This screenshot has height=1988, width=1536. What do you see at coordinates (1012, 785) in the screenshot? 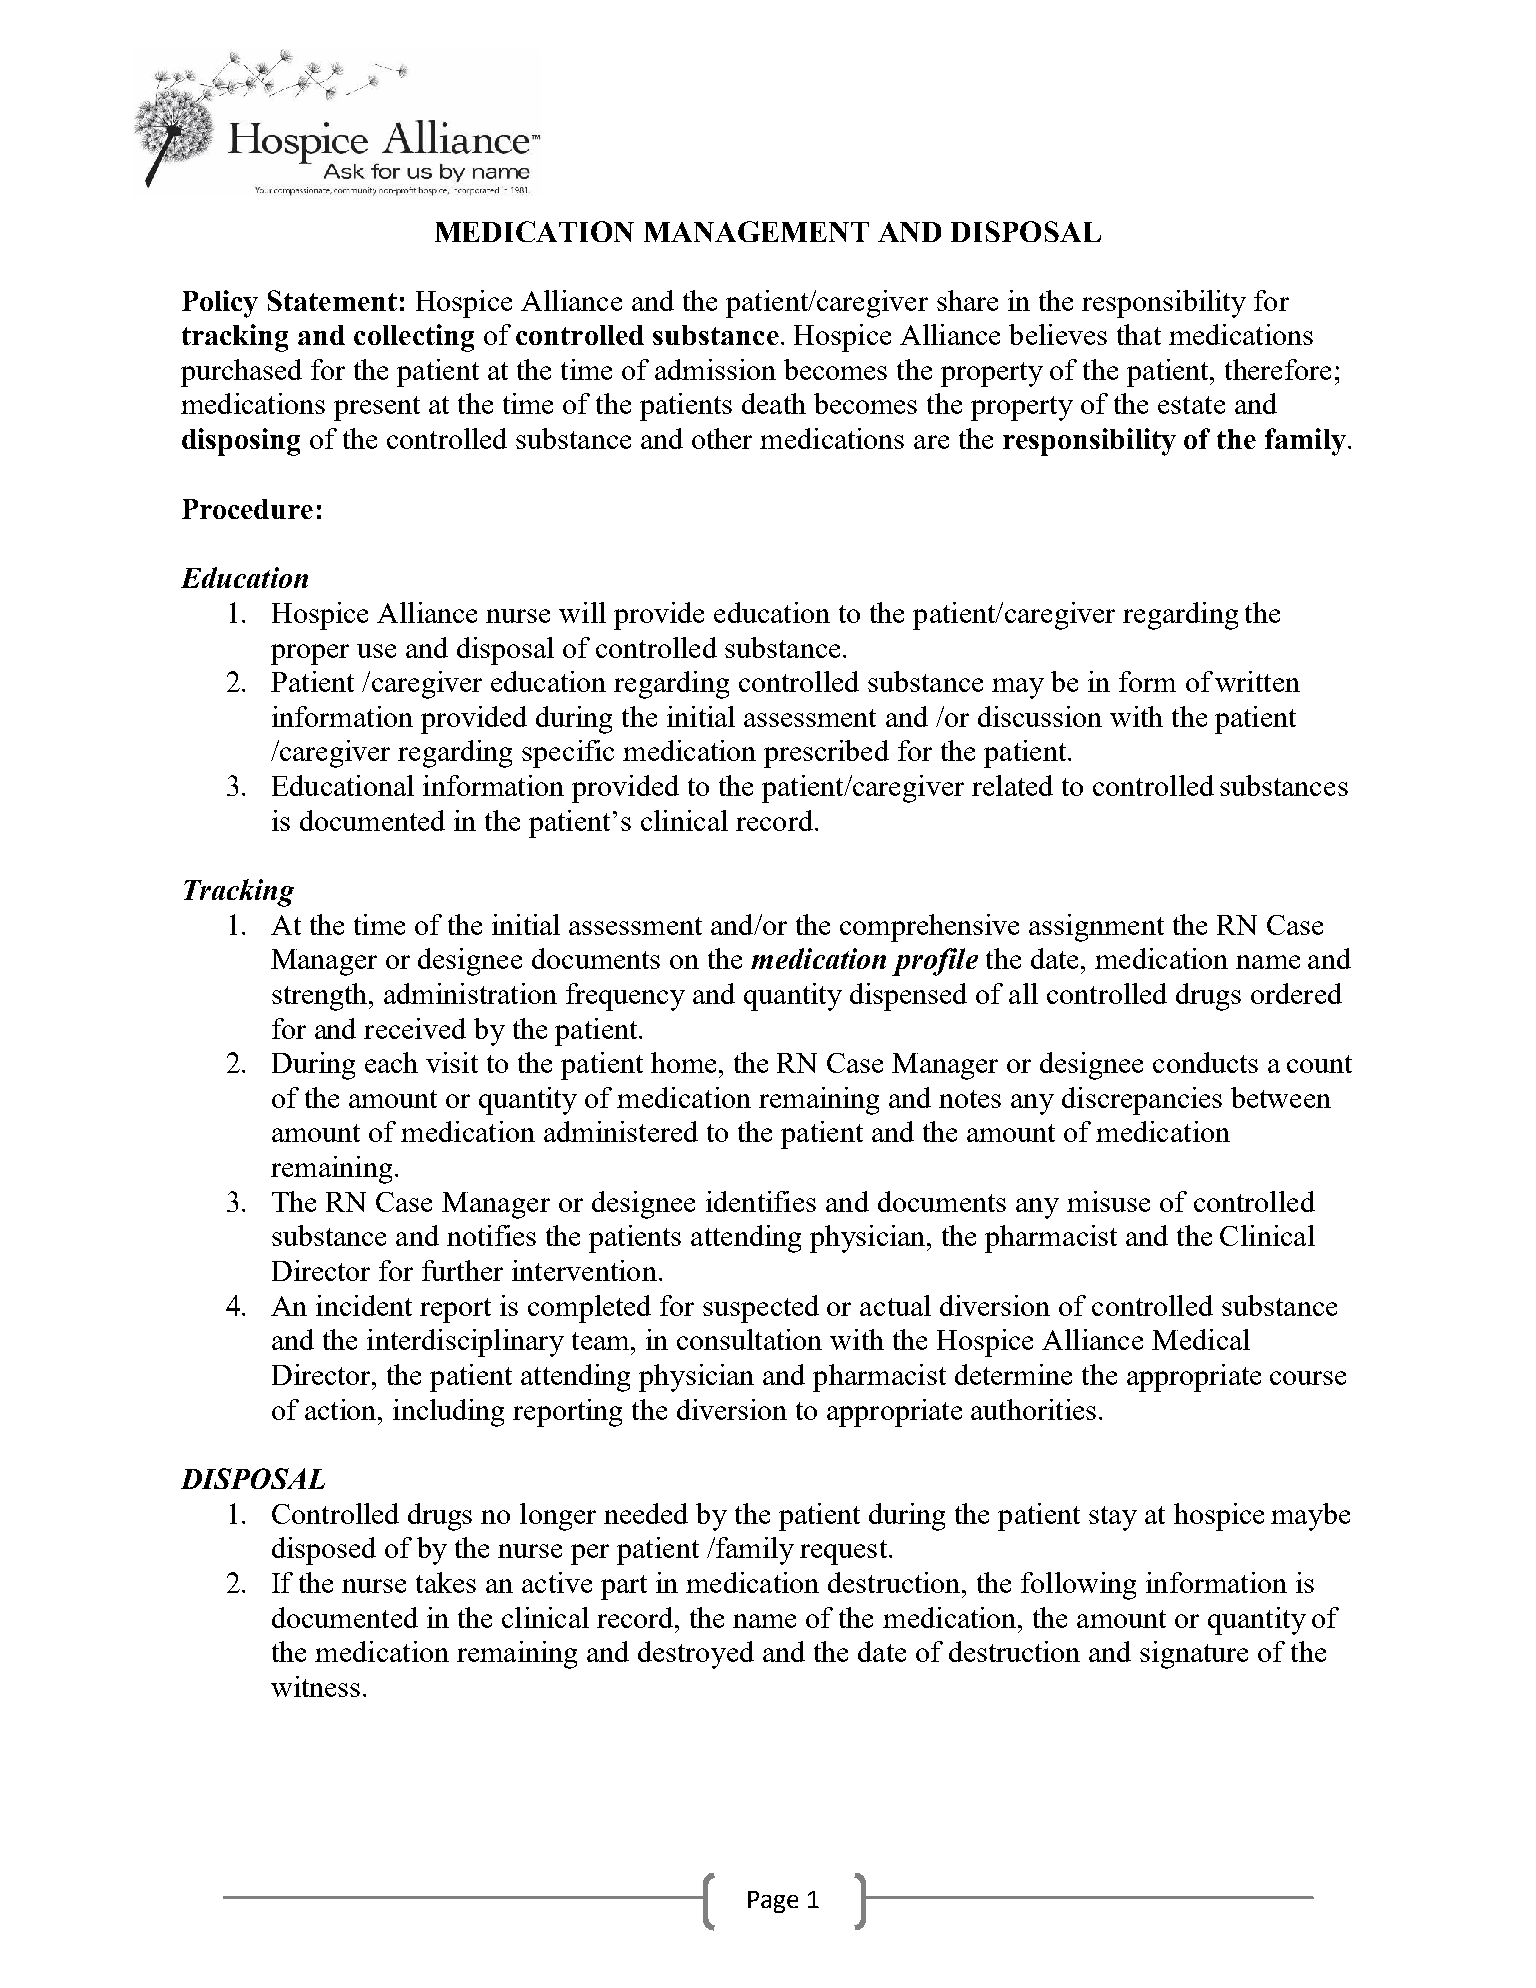
I see `related` at bounding box center [1012, 785].
